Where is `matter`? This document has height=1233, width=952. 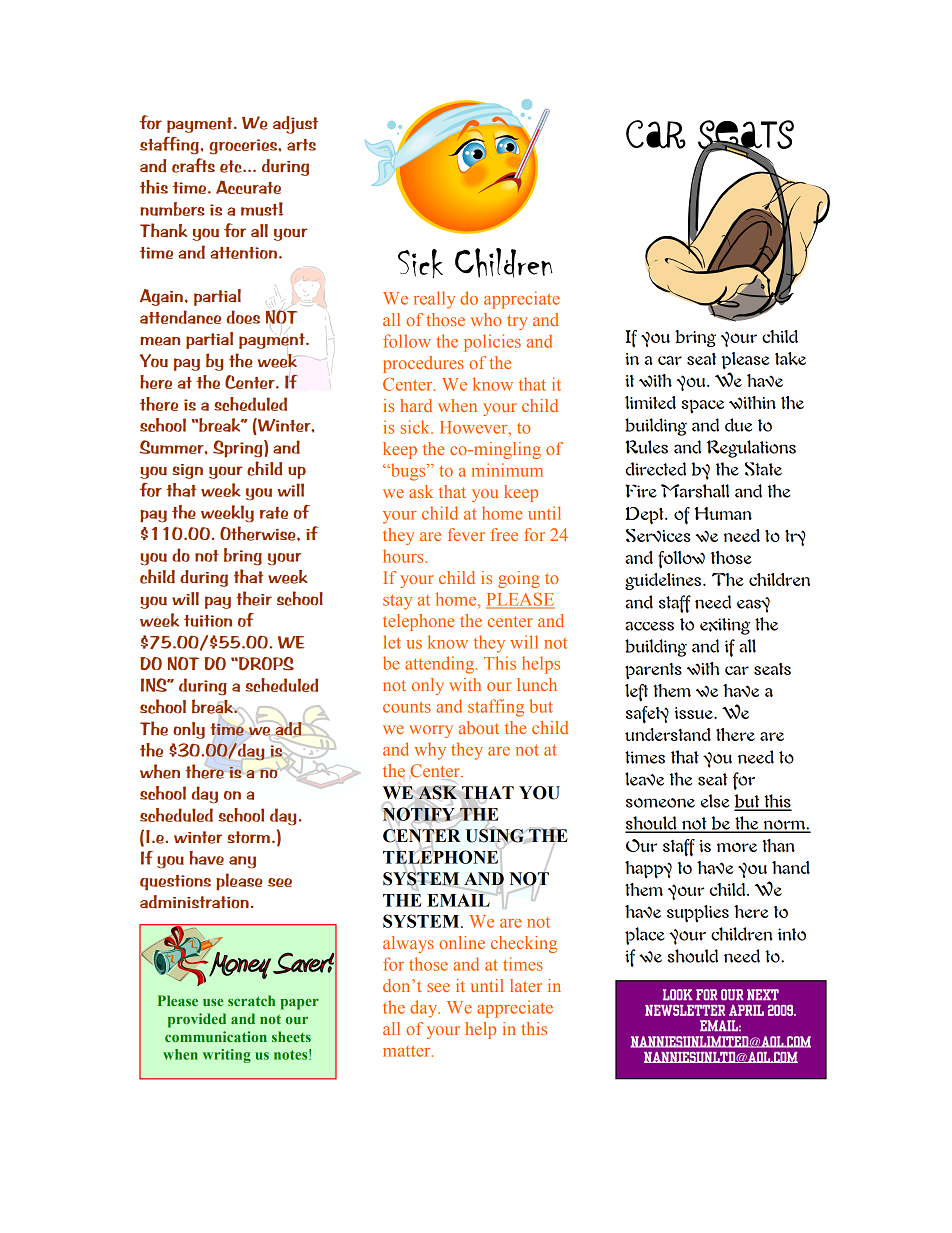 matter is located at coordinates (408, 1051).
